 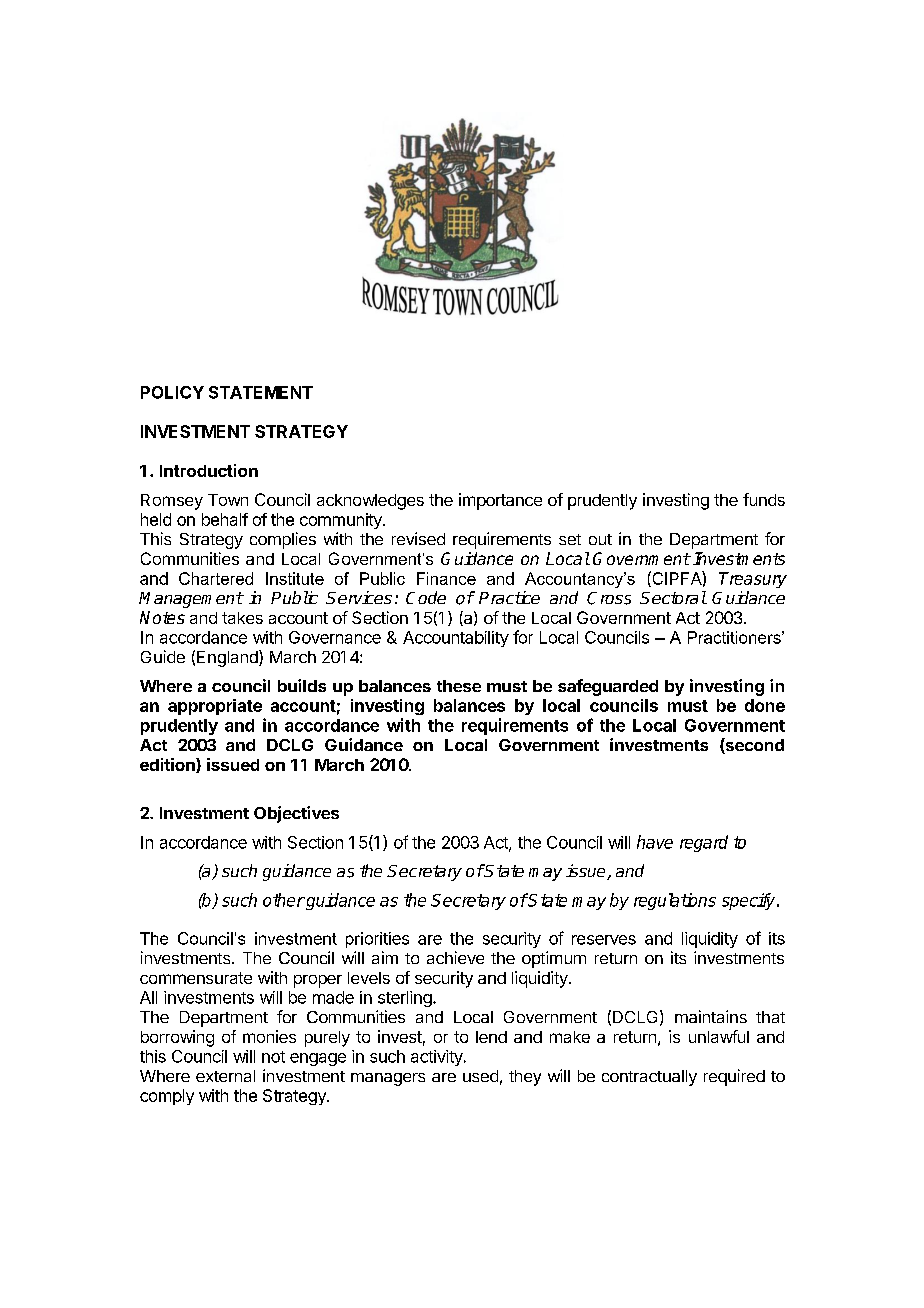 I want to click on appropriate, so click(x=215, y=707).
